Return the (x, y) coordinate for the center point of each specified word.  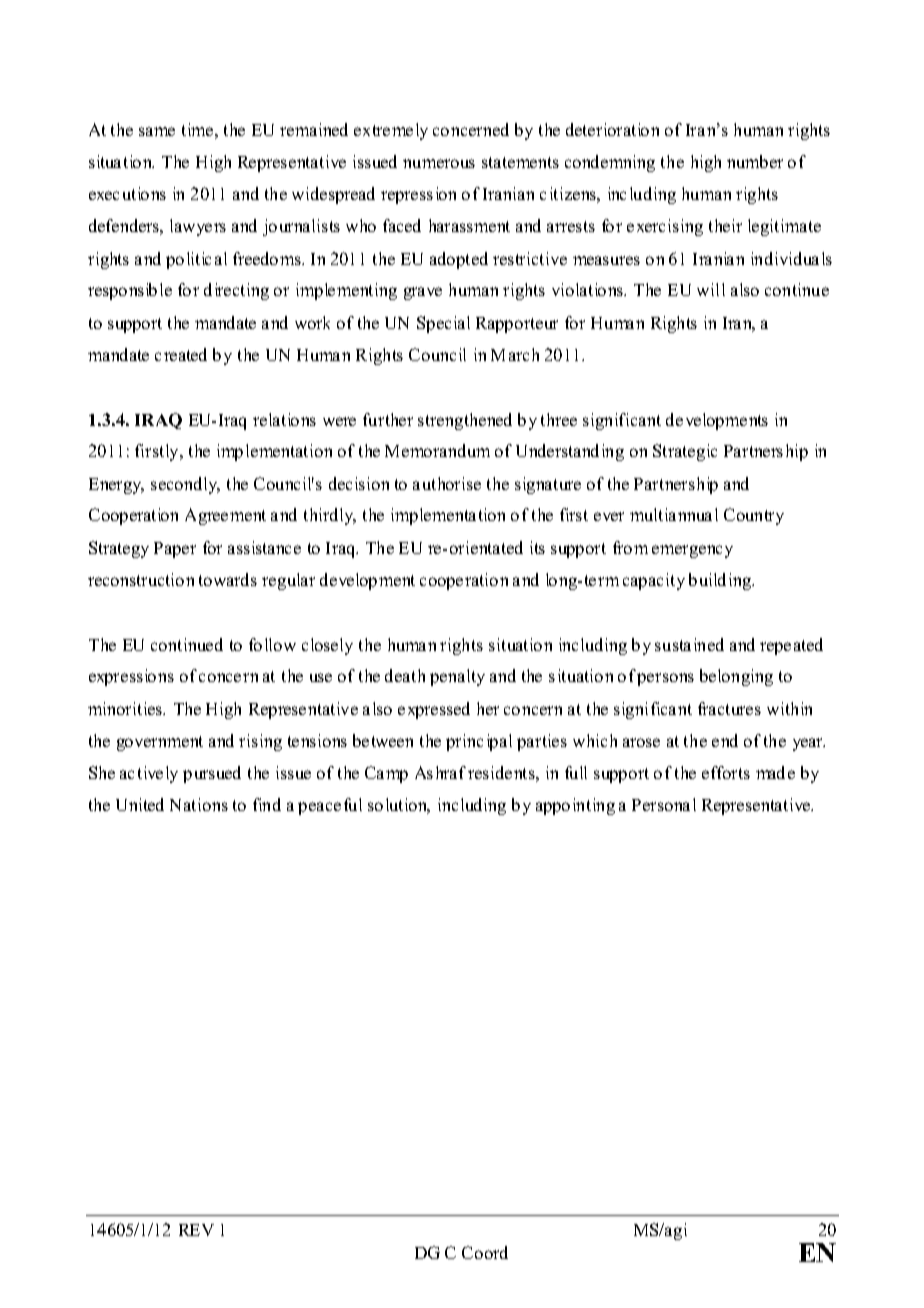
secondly (185, 485)
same (157, 131)
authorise (447, 483)
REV (196, 1230)
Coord (485, 1252)
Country (754, 516)
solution (399, 806)
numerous (439, 163)
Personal (664, 804)
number (755, 161)
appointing (575, 806)
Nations (199, 804)
